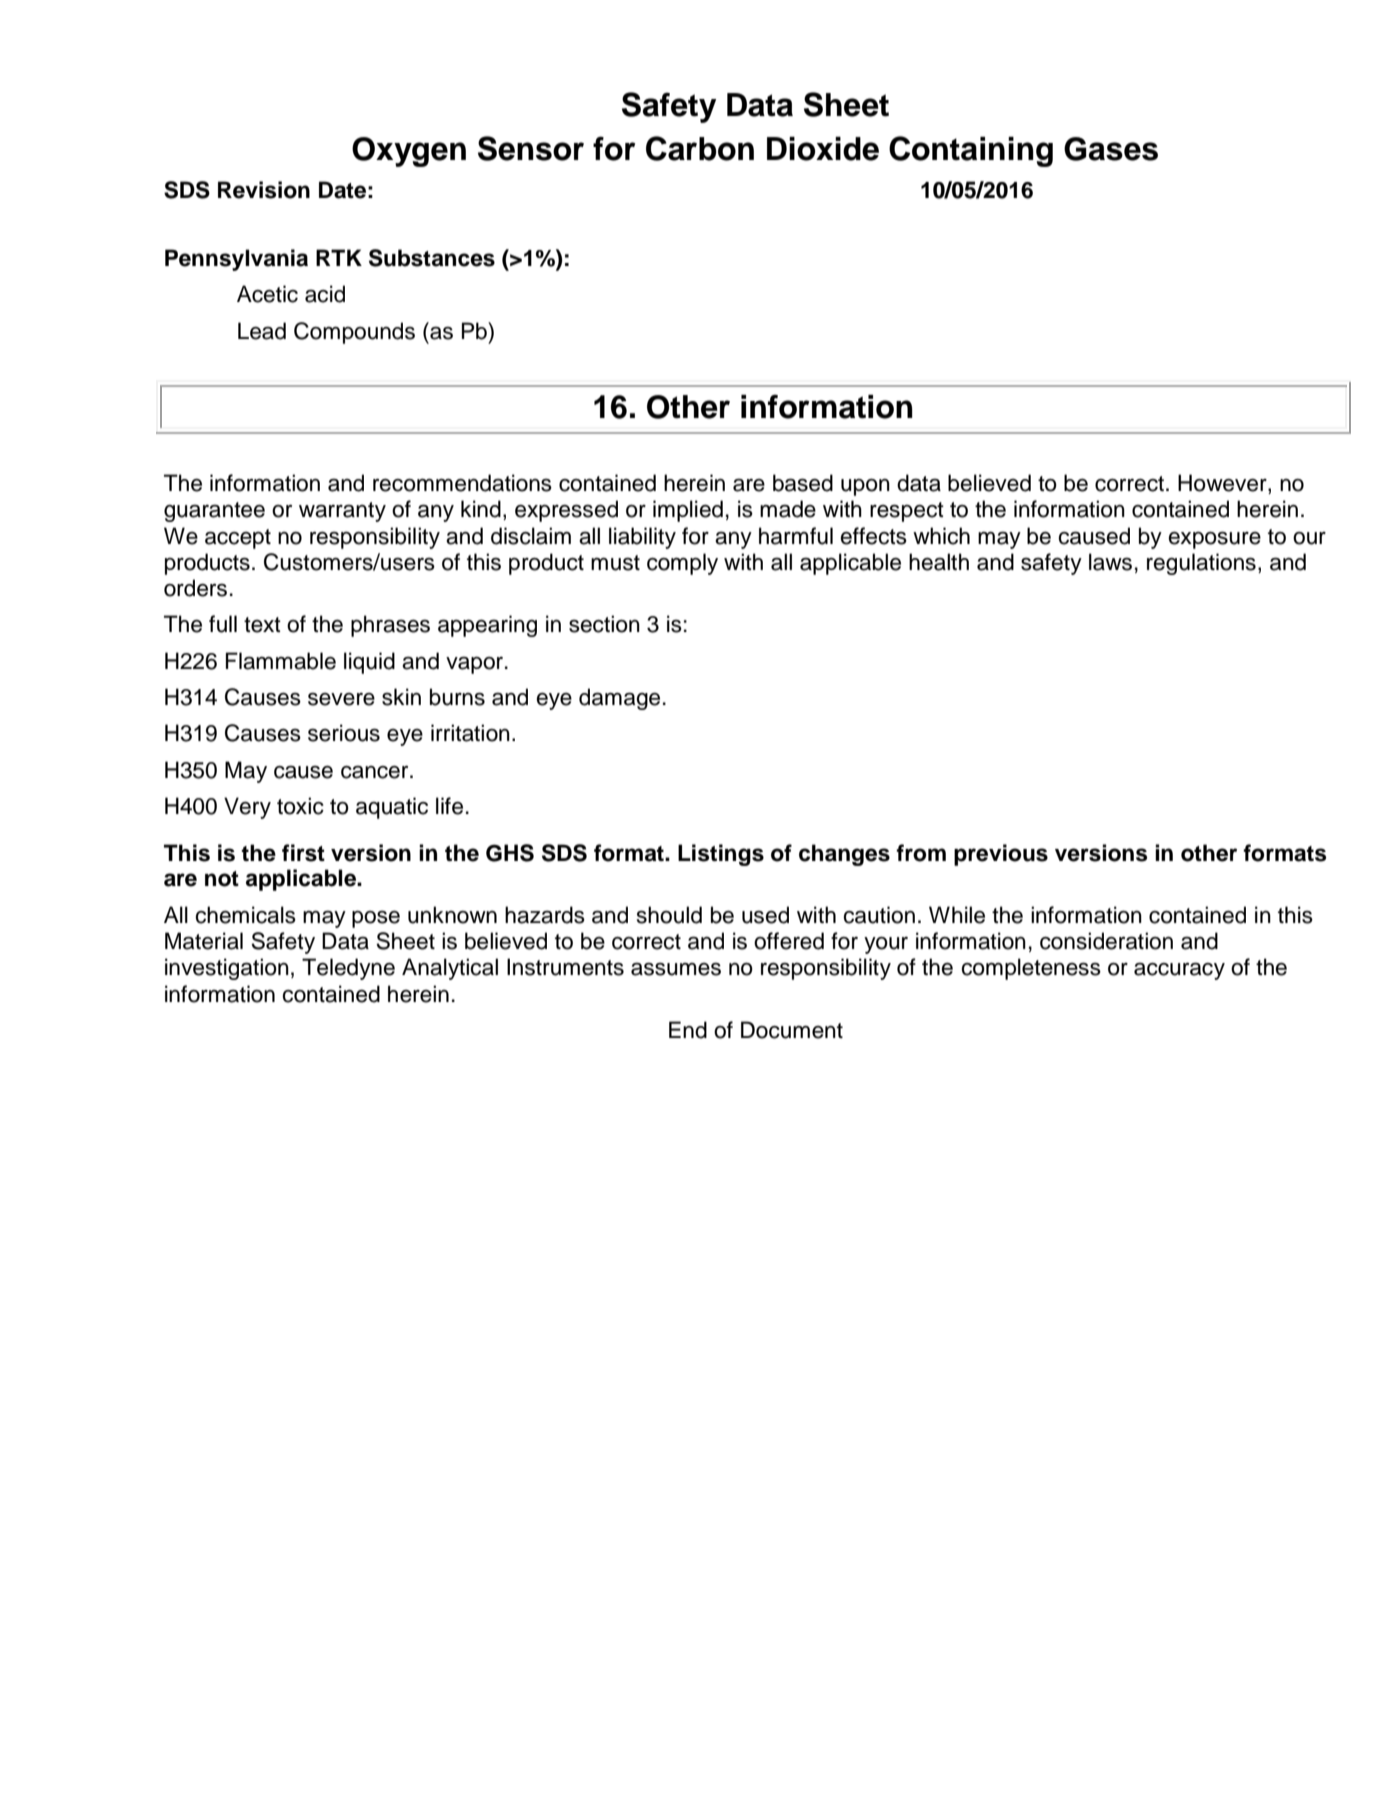 The image size is (1391, 1800). Describe the element at coordinates (264, 190) in the screenshot. I see `Revision` at that location.
